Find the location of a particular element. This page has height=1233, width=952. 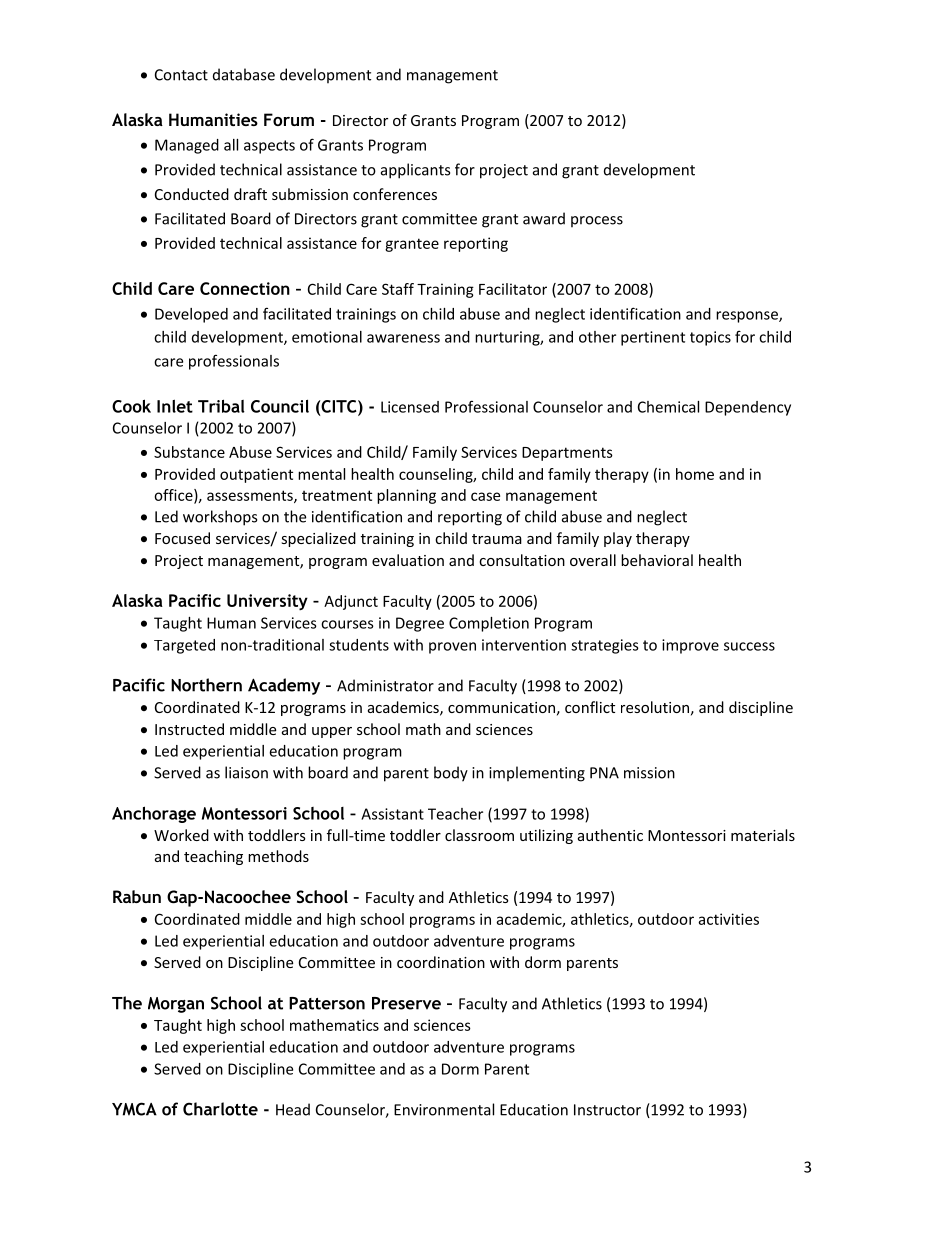

behavioral is located at coordinates (657, 560).
